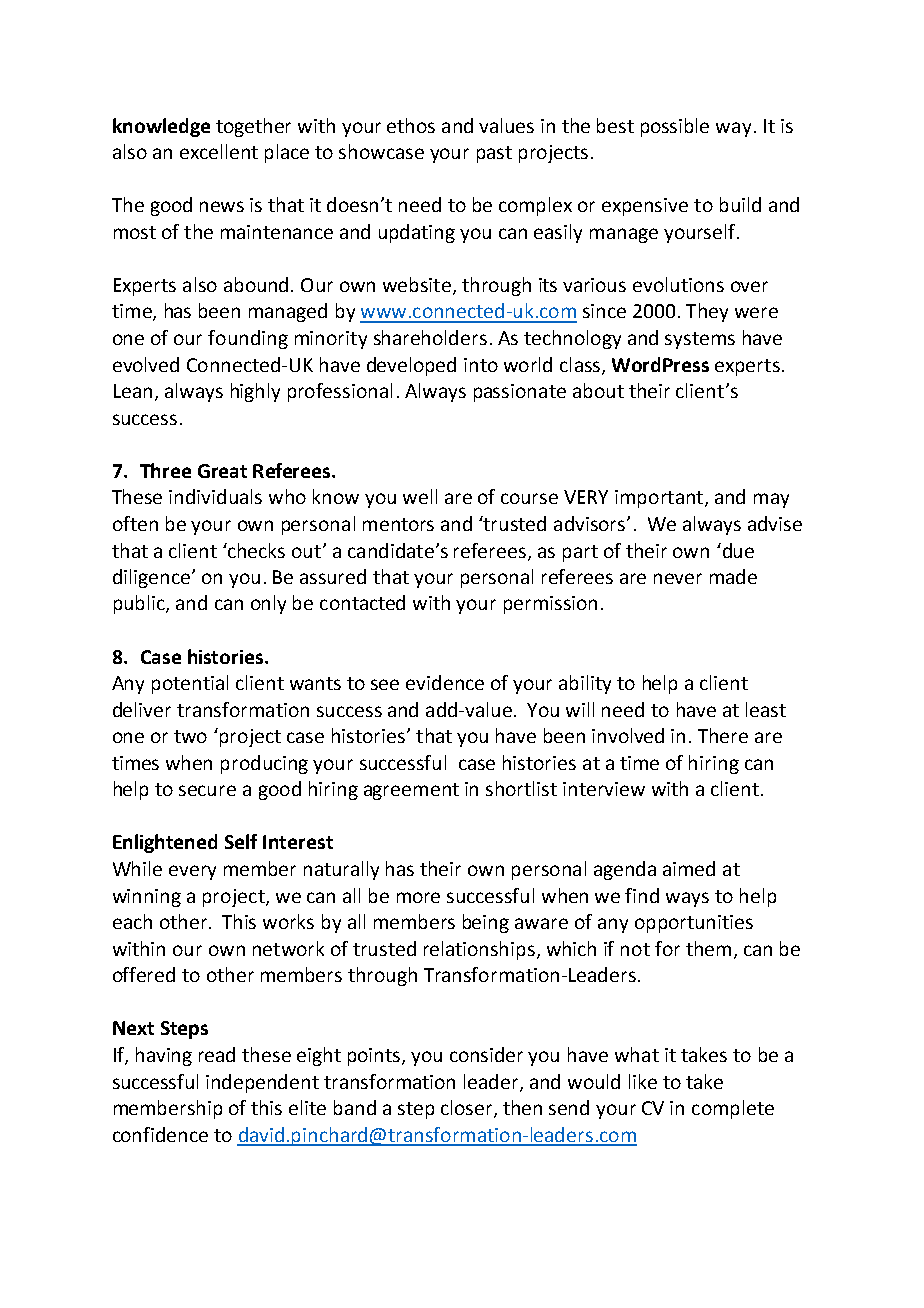 This screenshot has width=924, height=1308. Describe the element at coordinates (219, 151) in the screenshot. I see `excellent` at that location.
